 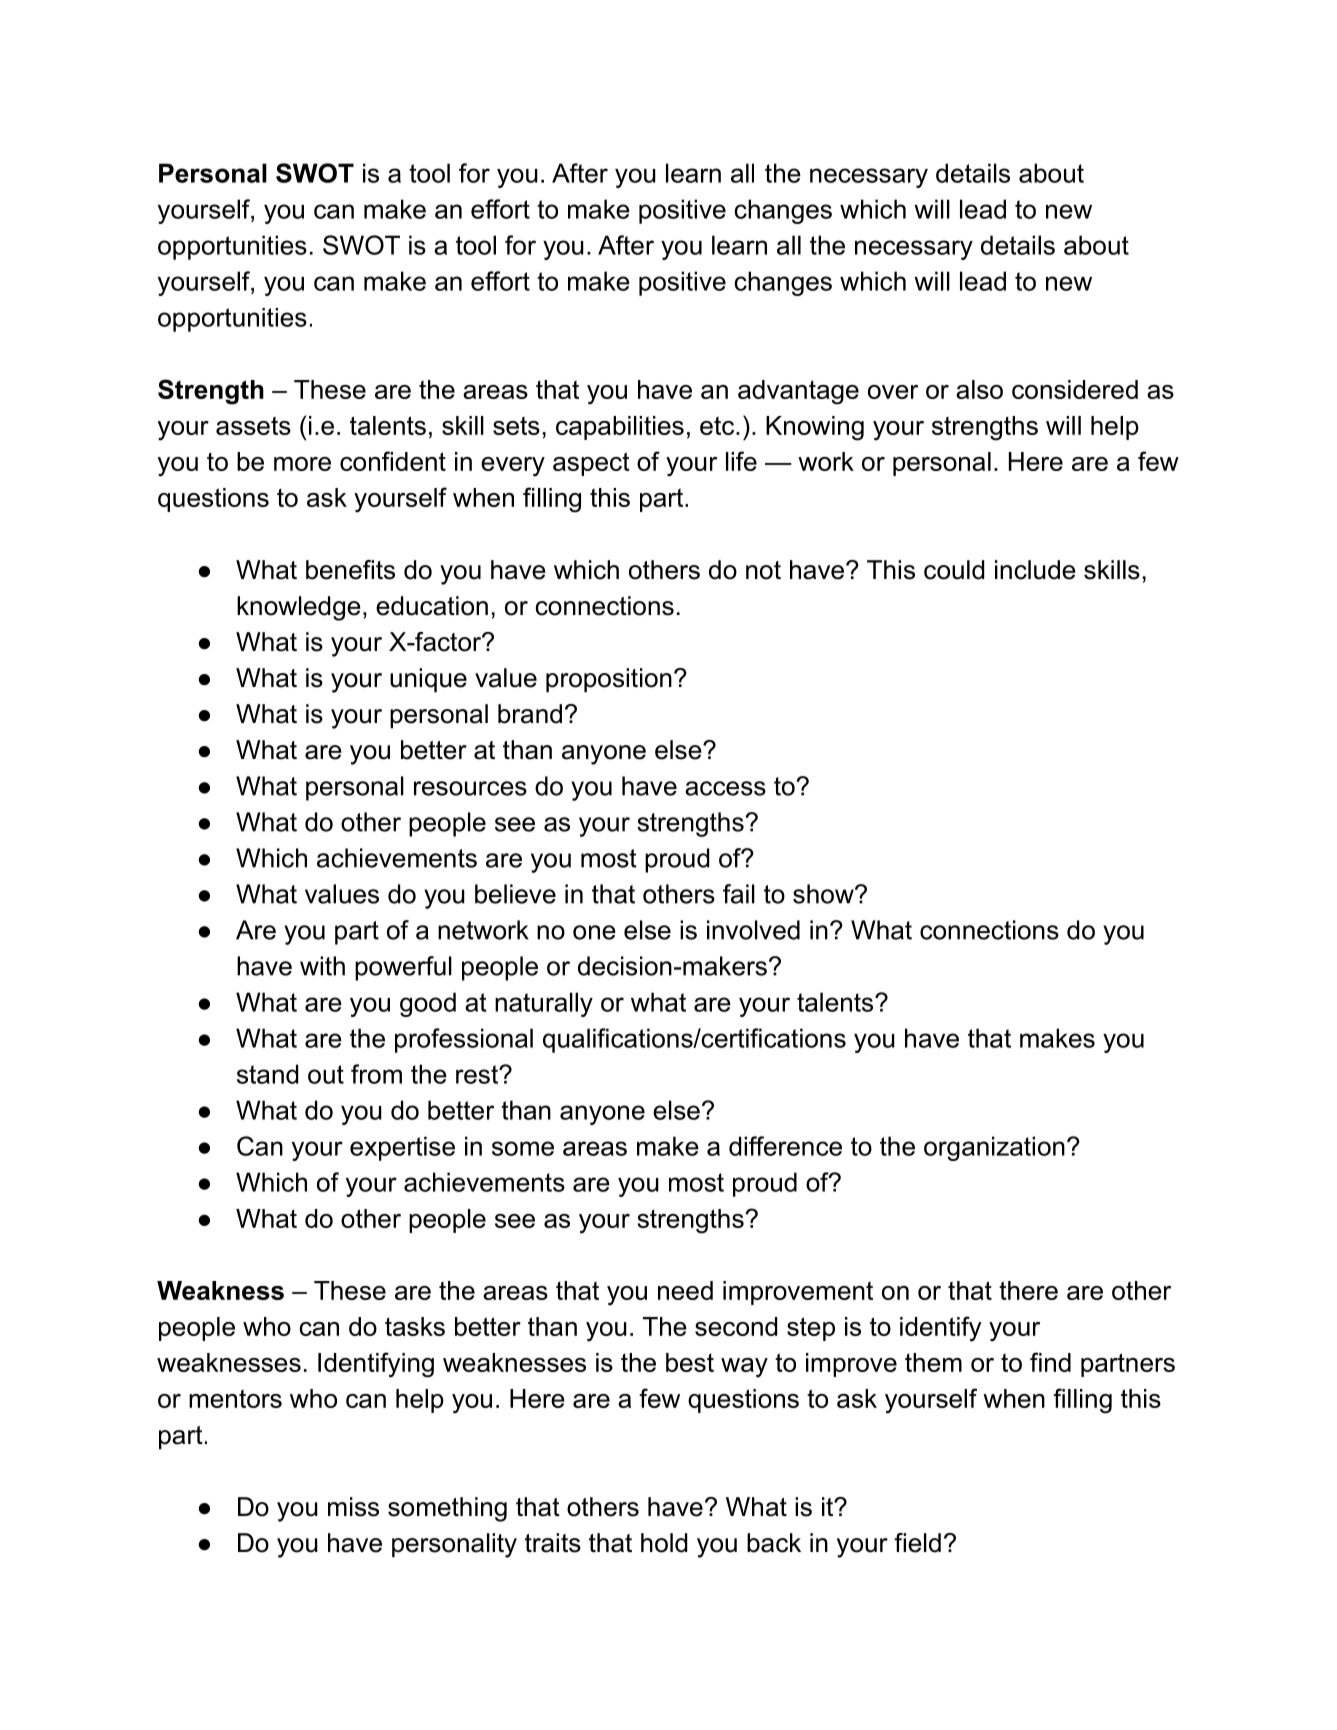 I want to click on proposition, so click(x=609, y=680).
